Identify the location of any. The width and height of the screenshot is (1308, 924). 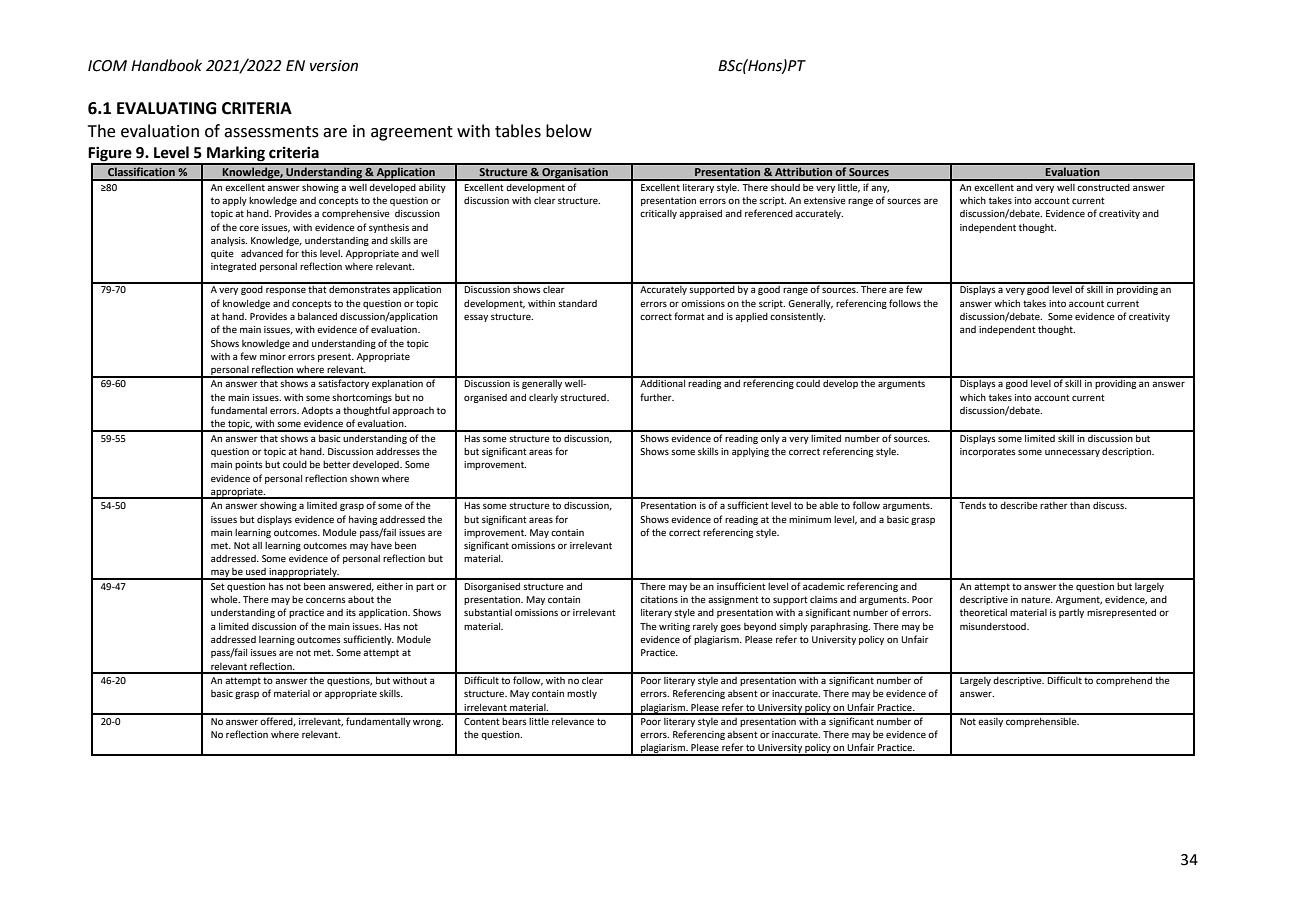
(880, 189).
